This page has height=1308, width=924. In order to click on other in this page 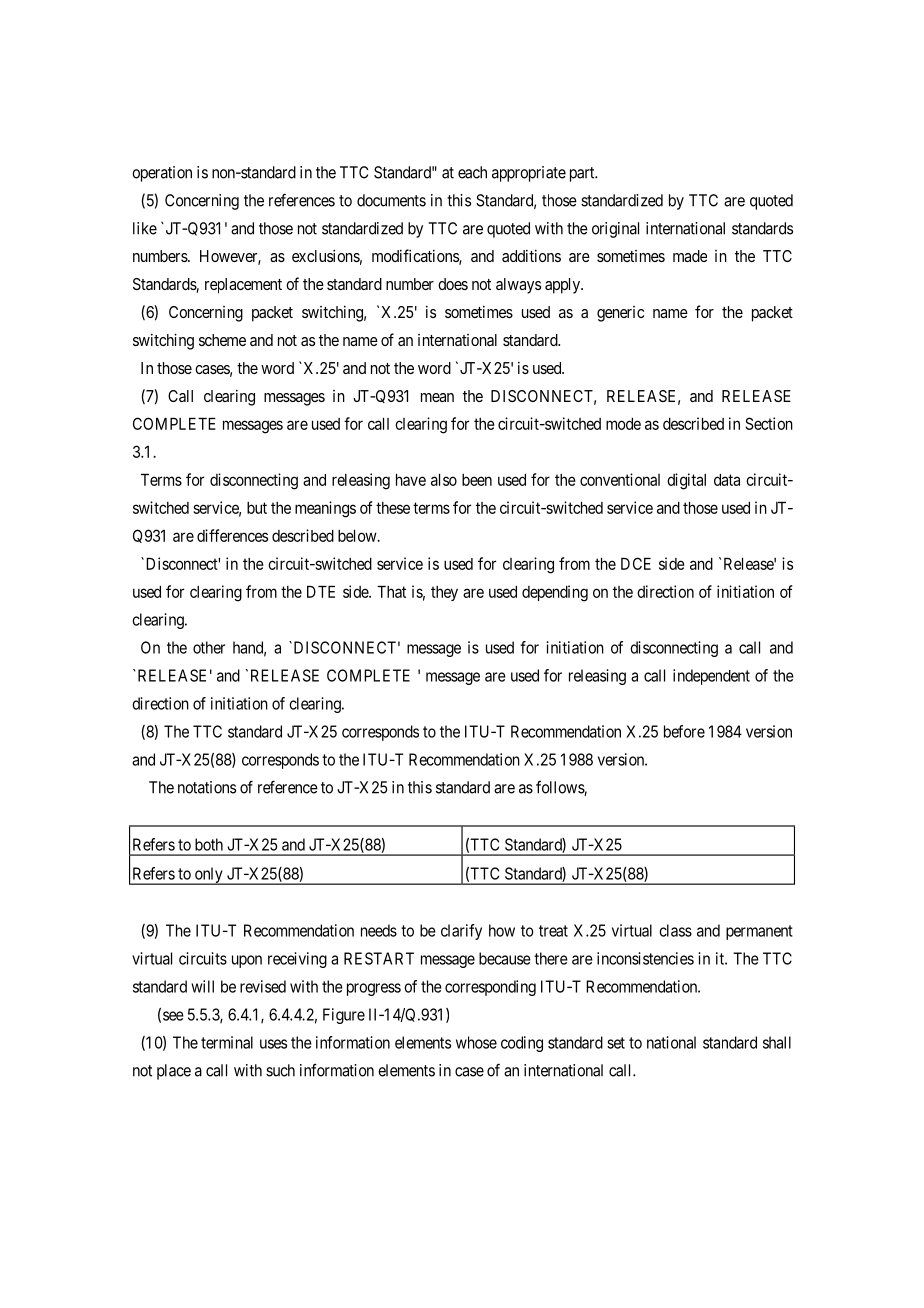, I will do `click(209, 647)`.
